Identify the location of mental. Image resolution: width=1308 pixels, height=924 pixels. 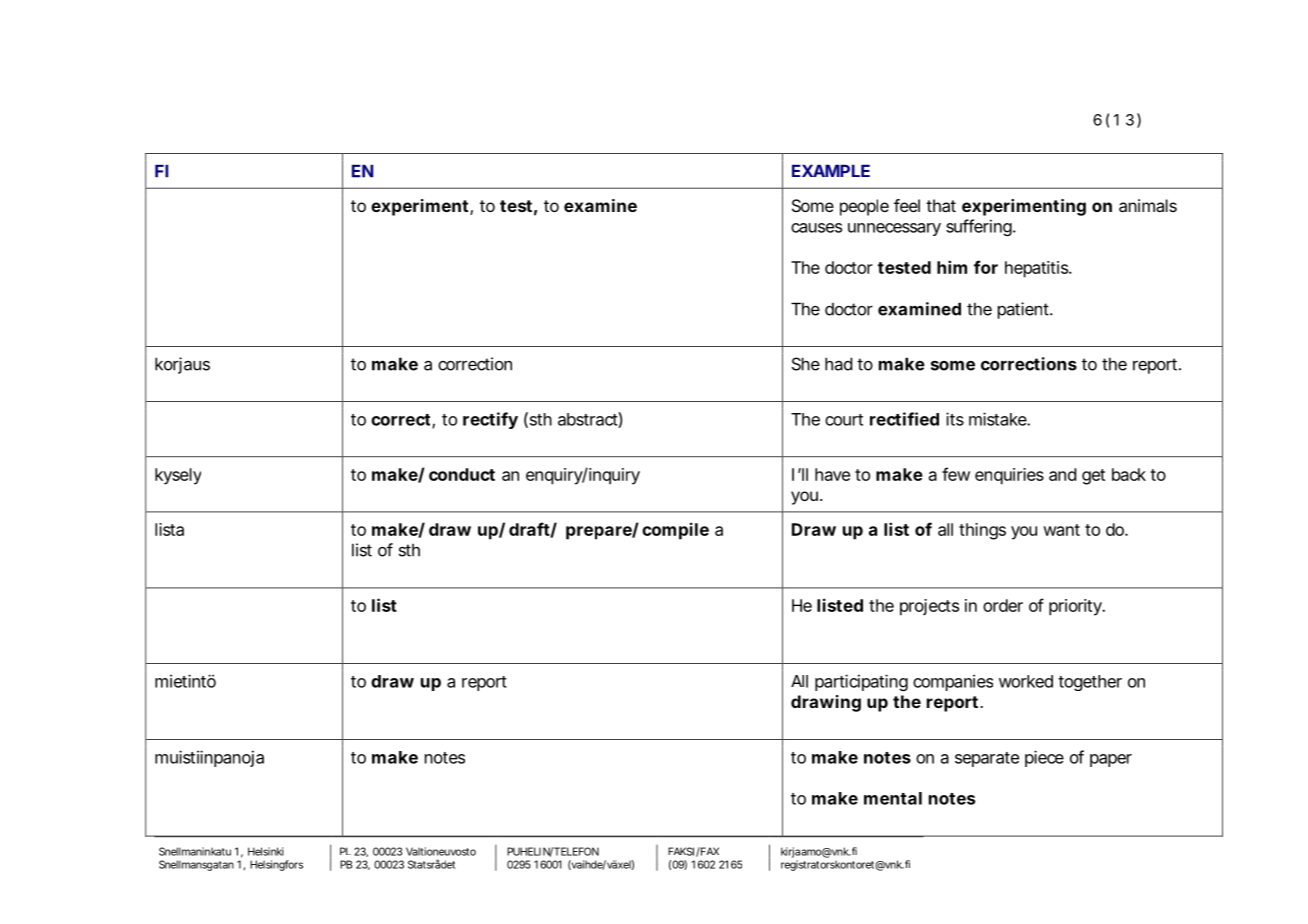
(893, 798).
